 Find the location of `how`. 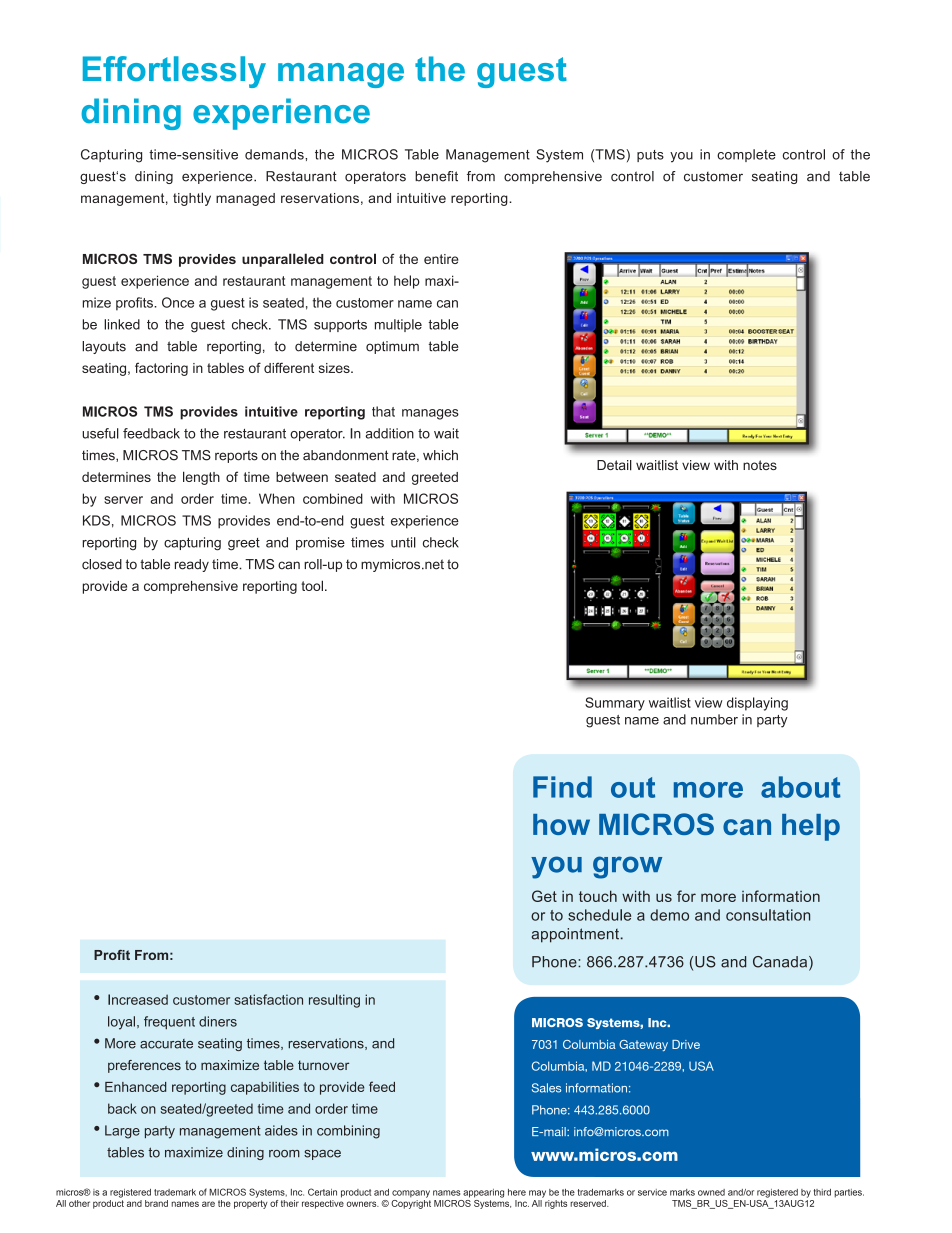

how is located at coordinates (561, 824).
